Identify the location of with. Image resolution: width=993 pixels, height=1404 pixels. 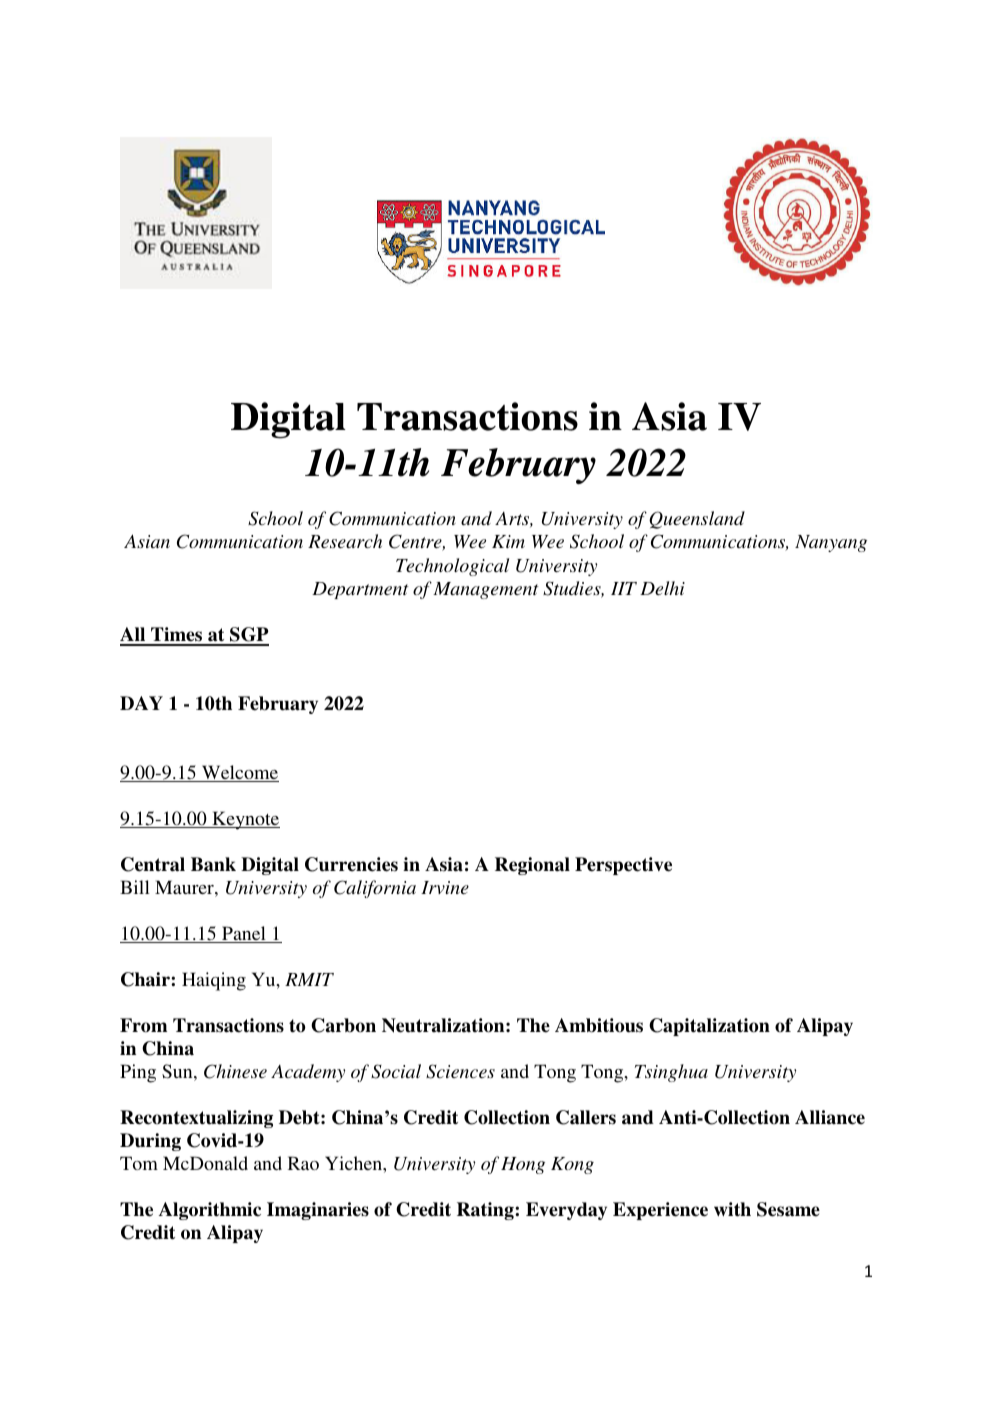
(732, 1209).
